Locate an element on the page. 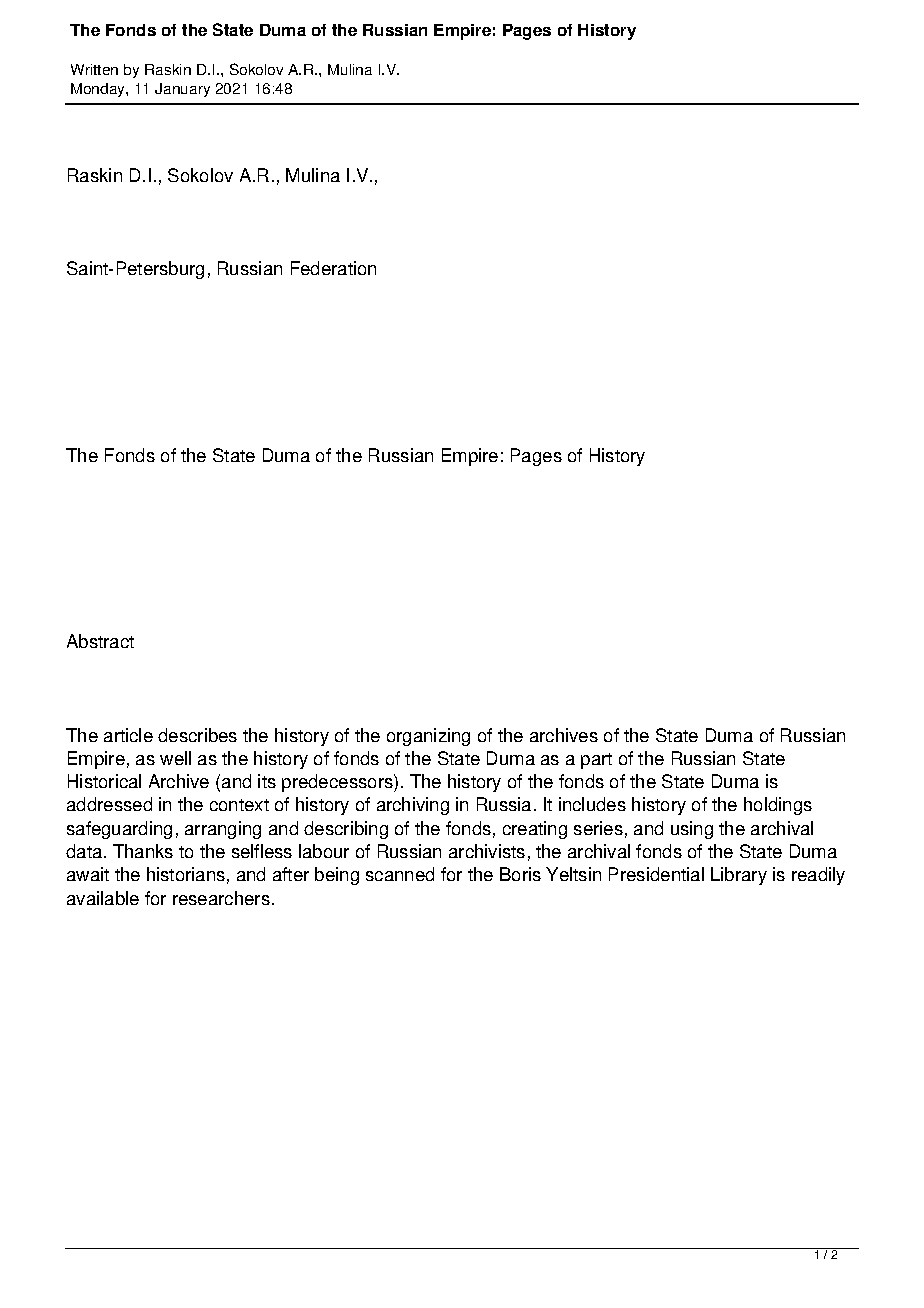 The width and height of the document is (924, 1308). Thanks is located at coordinates (143, 851).
